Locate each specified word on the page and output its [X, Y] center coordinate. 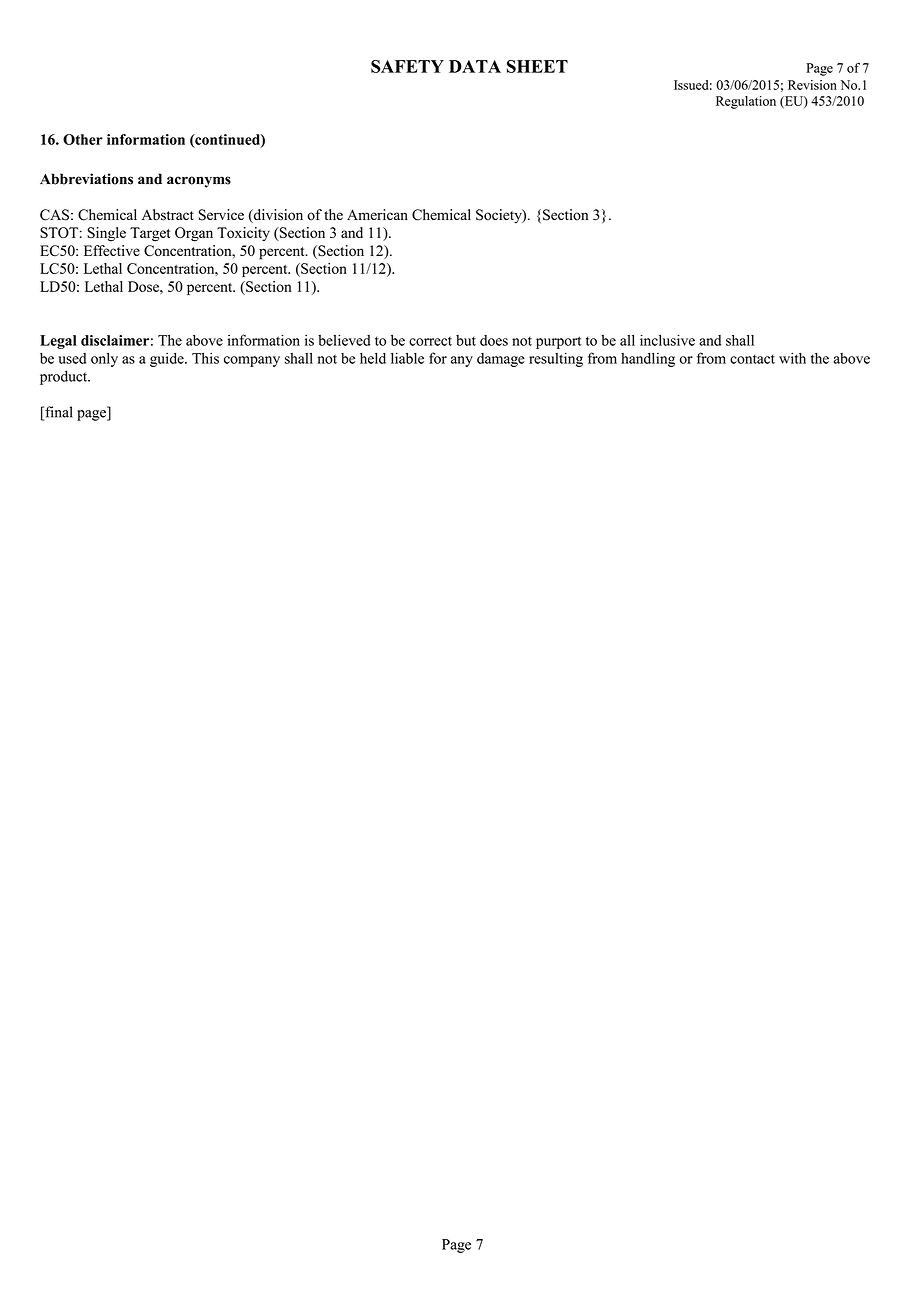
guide [168, 359]
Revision [812, 85]
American [377, 214]
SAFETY [407, 66]
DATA [475, 66]
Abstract [168, 215]
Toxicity [243, 234]
